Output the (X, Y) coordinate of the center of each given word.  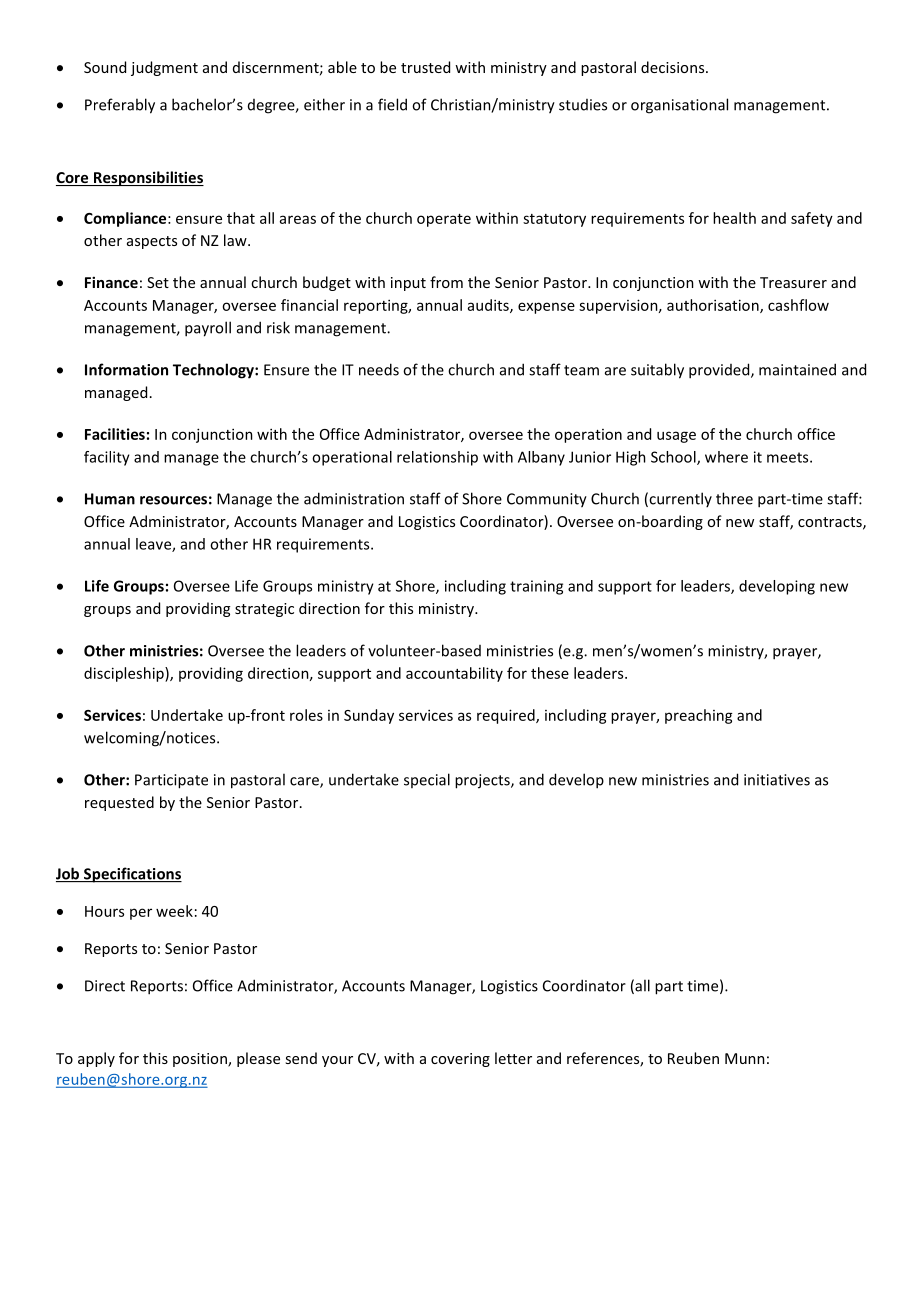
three (734, 498)
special (427, 780)
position (201, 1060)
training (536, 587)
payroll (208, 329)
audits (489, 306)
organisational (679, 106)
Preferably (120, 106)
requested (119, 803)
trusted (425, 67)
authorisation (714, 306)
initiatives (777, 780)
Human (110, 499)
